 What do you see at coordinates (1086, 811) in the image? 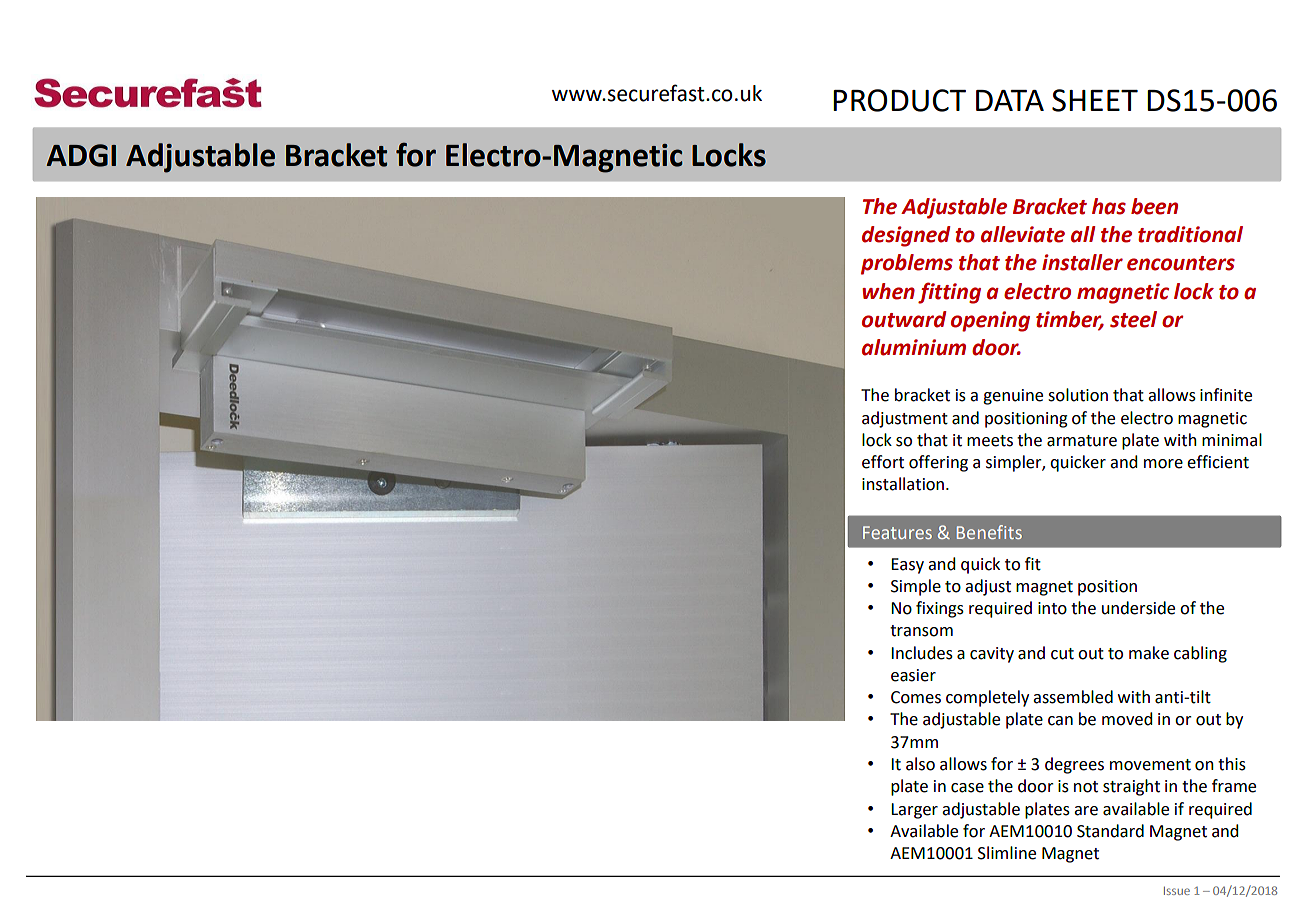
I see `are` at bounding box center [1086, 811].
